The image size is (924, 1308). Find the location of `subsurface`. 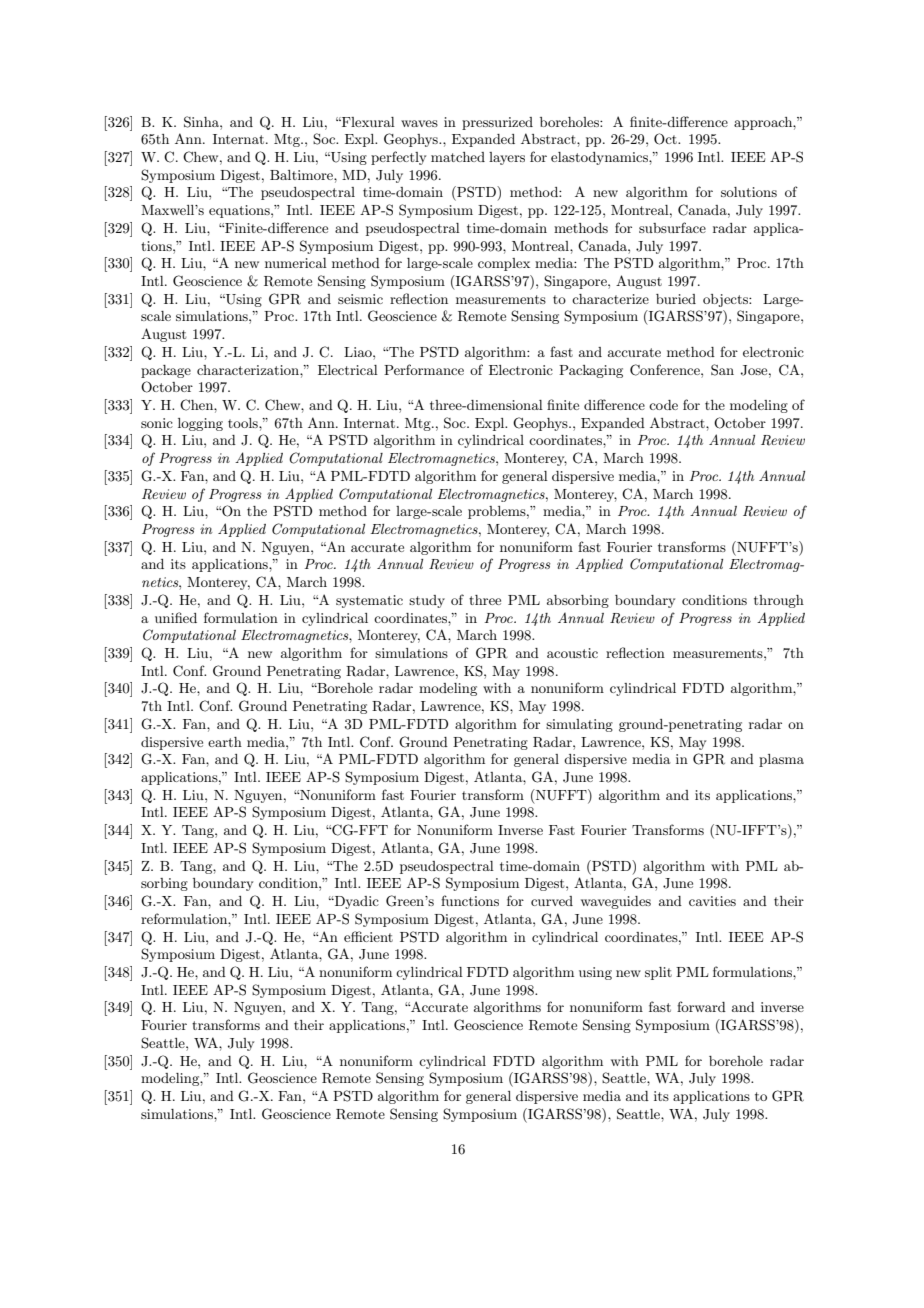

subsurface is located at coordinates (672, 227).
